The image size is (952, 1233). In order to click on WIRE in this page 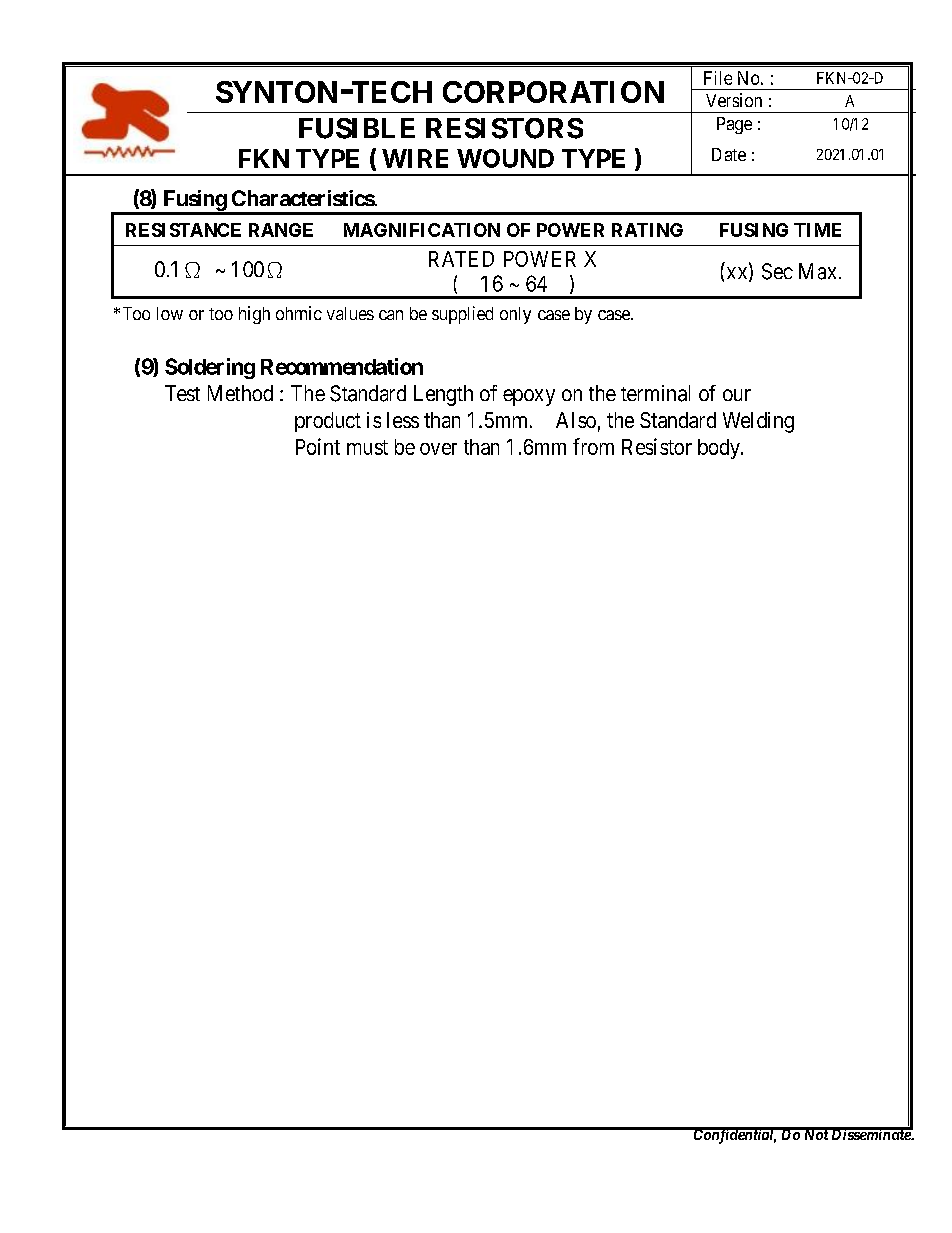, I will do `click(415, 158)`.
